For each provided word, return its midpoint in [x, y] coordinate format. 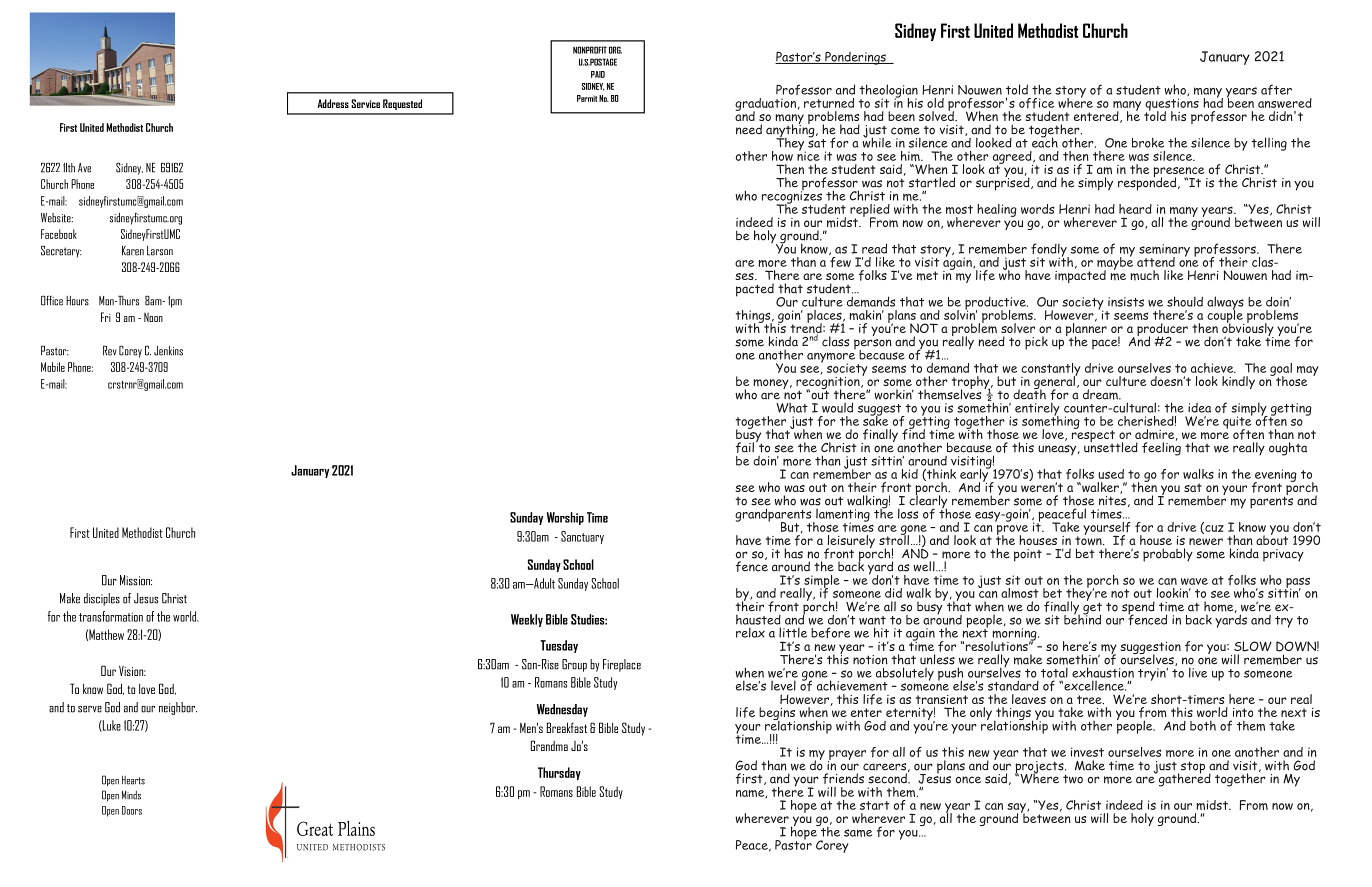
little [793, 632]
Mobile [53, 367]
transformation [111, 616]
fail [745, 447]
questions [1172, 105]
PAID [598, 74]
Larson [160, 251]
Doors [132, 810]
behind [1082, 618]
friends [843, 778]
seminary [1164, 251]
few [840, 261]
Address [333, 103]
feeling [1161, 448]
